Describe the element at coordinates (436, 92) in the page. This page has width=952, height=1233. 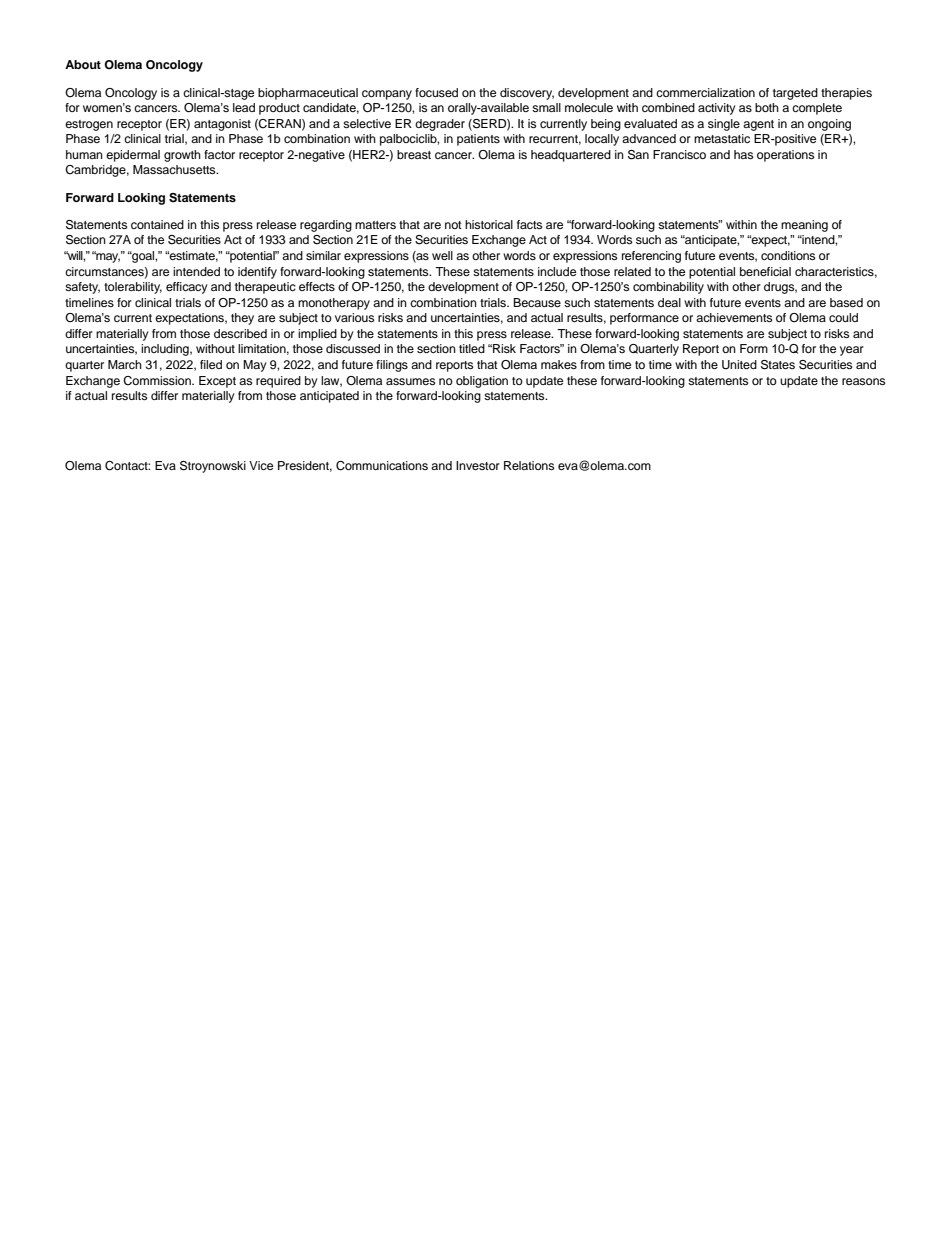
I see `focused` at that location.
